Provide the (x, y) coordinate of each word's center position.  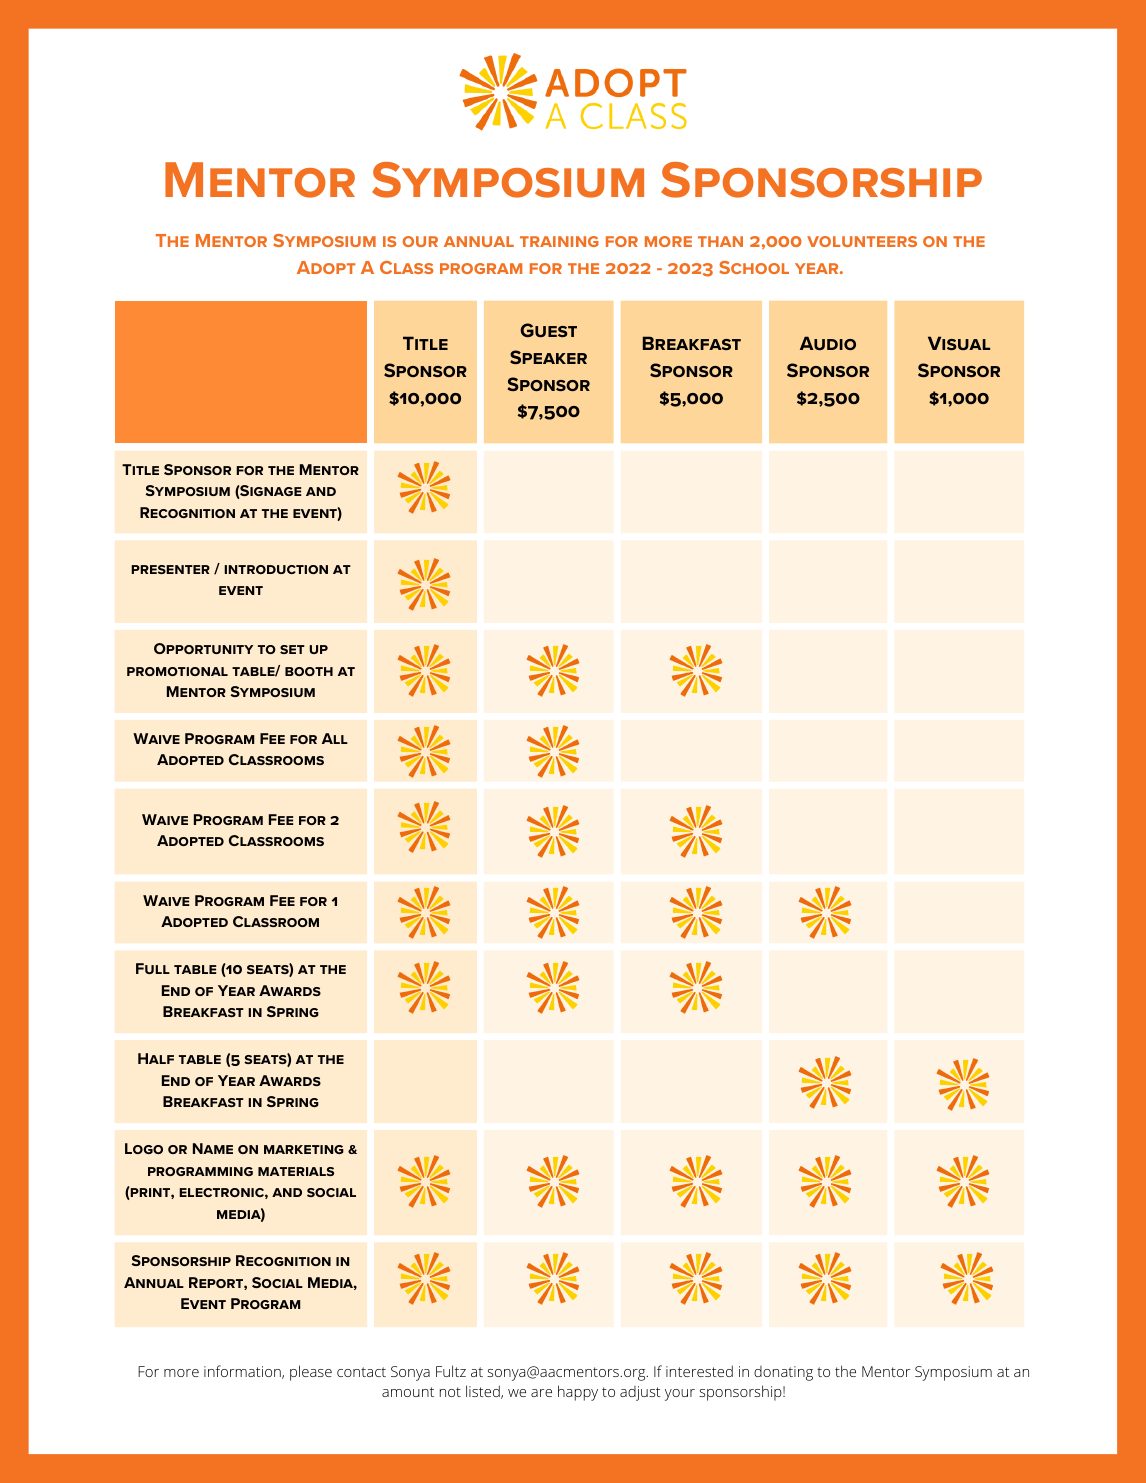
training (559, 241)
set (292, 649)
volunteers (862, 241)
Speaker (548, 357)
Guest (548, 330)
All (335, 738)
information (243, 1372)
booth (309, 671)
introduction (276, 569)
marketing (304, 1149)
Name (213, 1148)
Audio (828, 343)
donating (783, 1373)
